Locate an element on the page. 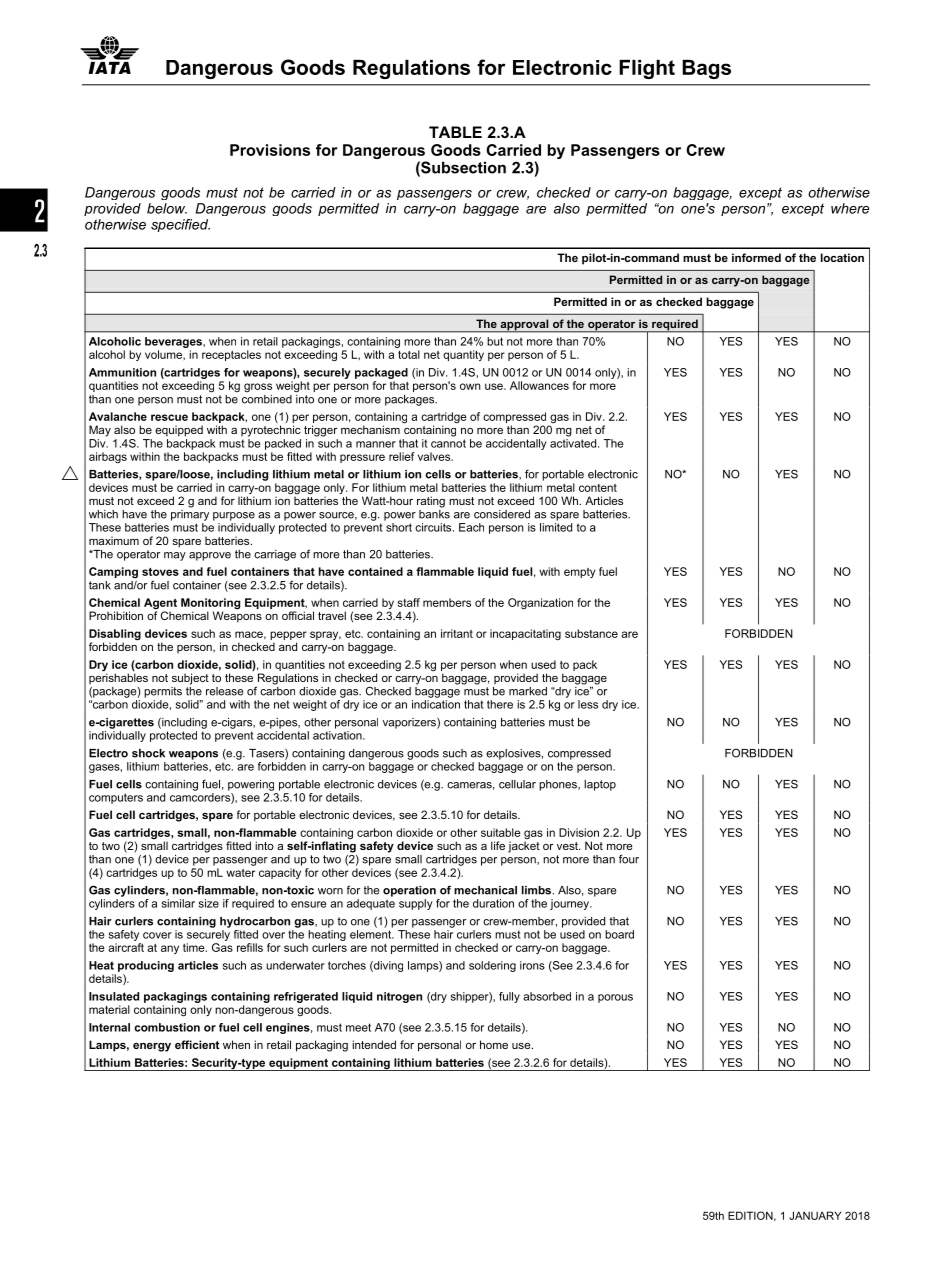  irritant is located at coordinates (457, 633).
